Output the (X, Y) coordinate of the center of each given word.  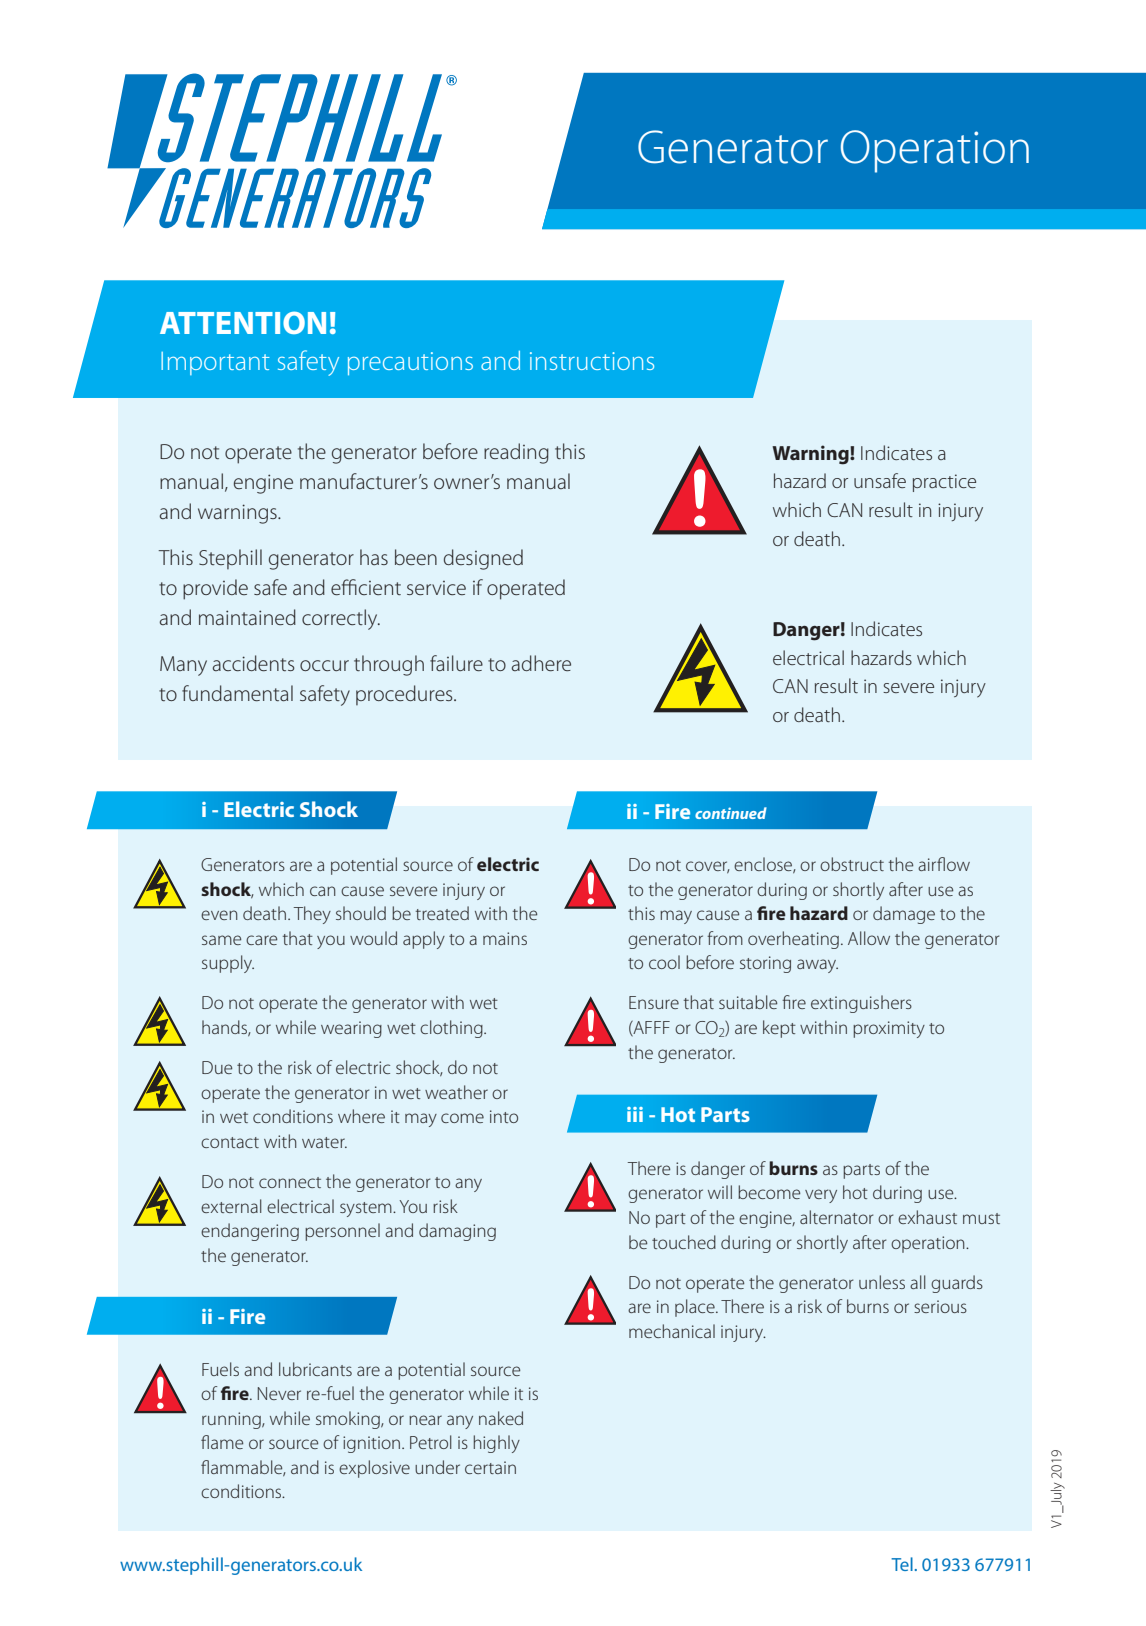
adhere (541, 663)
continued (731, 813)
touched (684, 1242)
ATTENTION (243, 322)
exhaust (927, 1217)
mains (505, 938)
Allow (869, 938)
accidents (254, 663)
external (231, 1206)
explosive (374, 1469)
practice (944, 483)
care (261, 940)
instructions (592, 361)
